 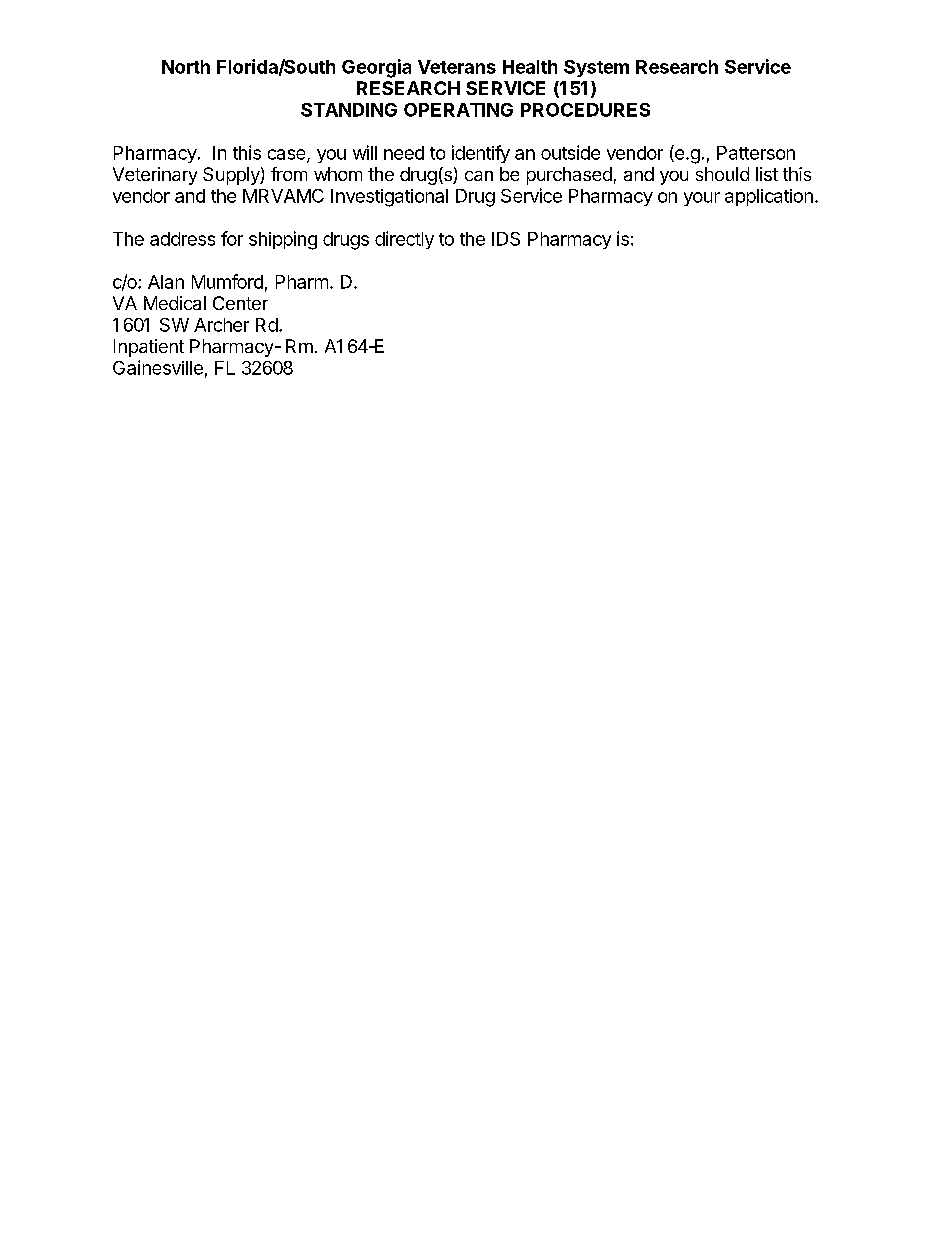 I want to click on IDS, so click(x=506, y=239).
